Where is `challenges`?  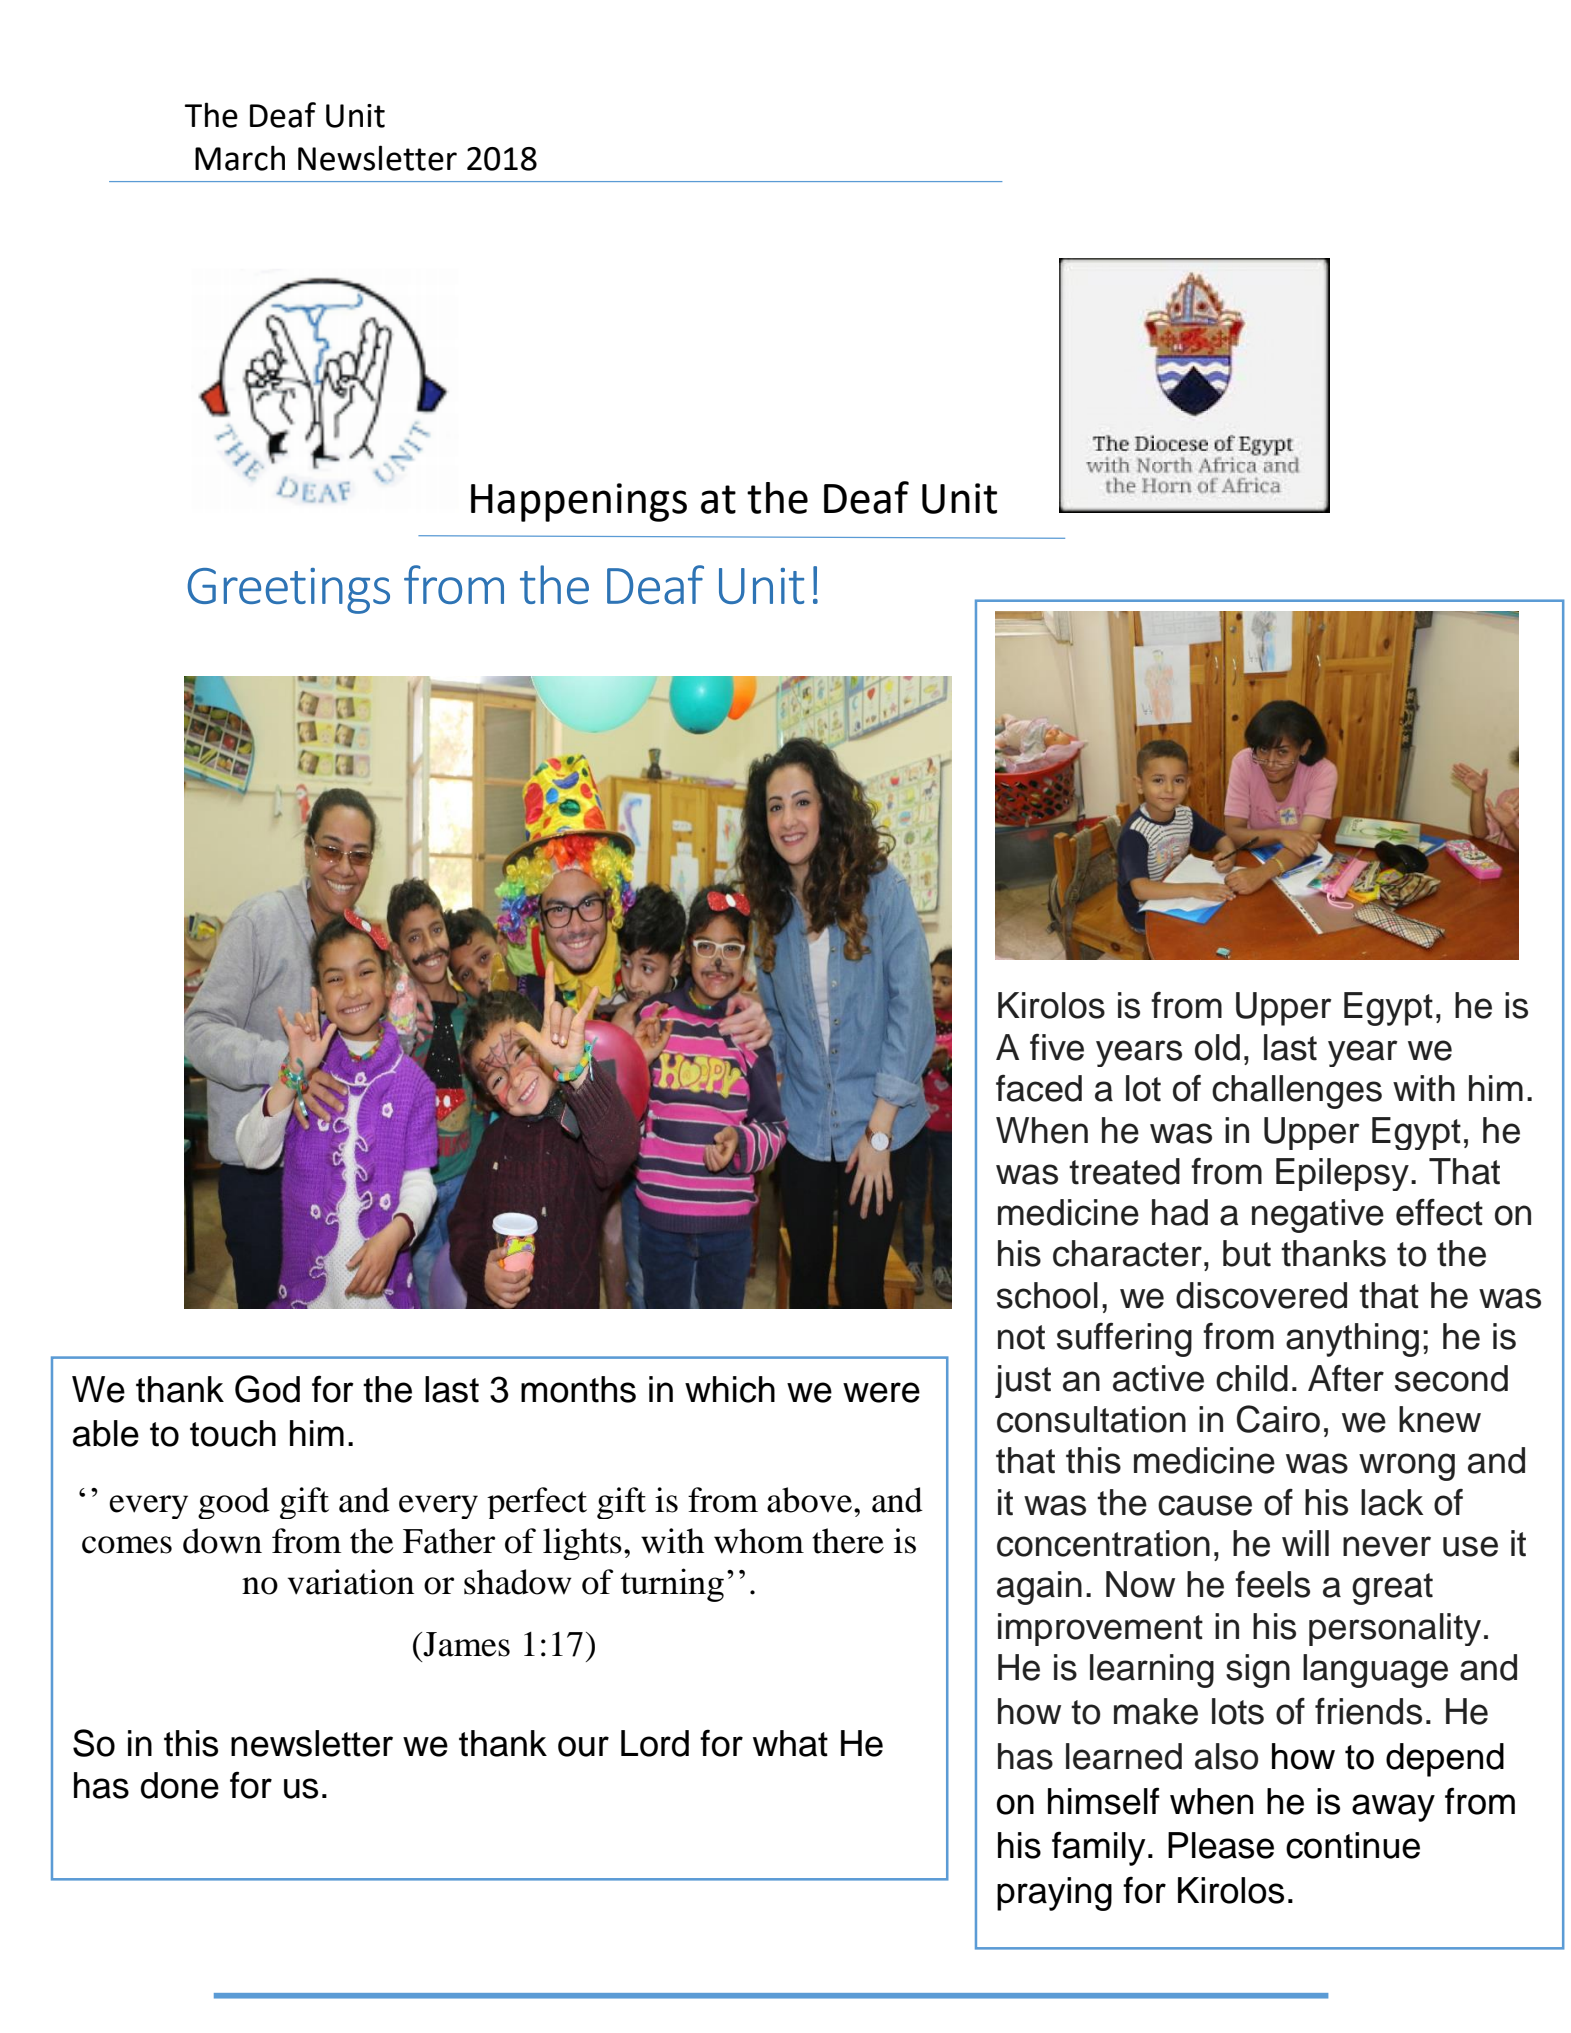 challenges is located at coordinates (1297, 1092).
